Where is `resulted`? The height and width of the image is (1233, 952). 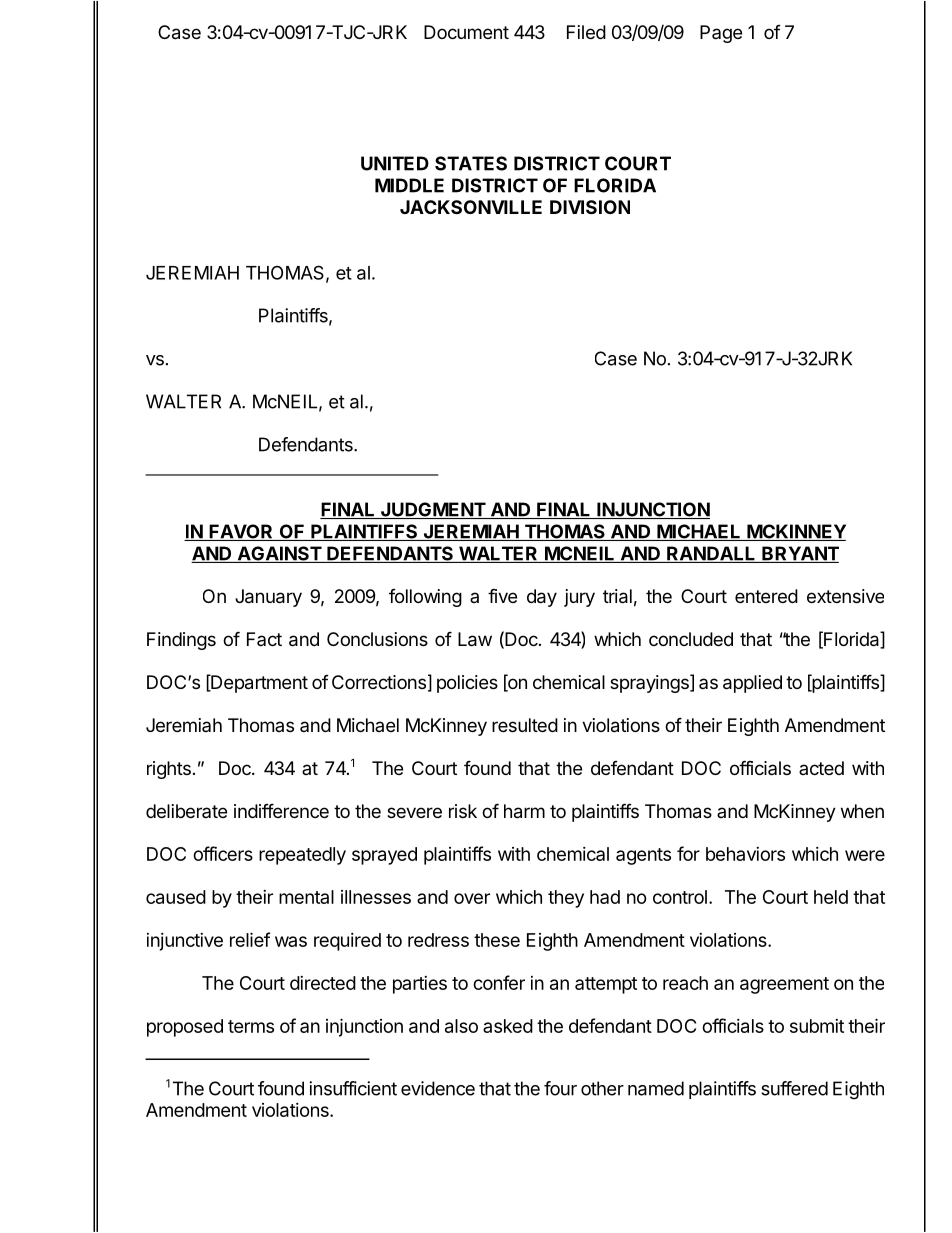
resulted is located at coordinates (525, 725).
